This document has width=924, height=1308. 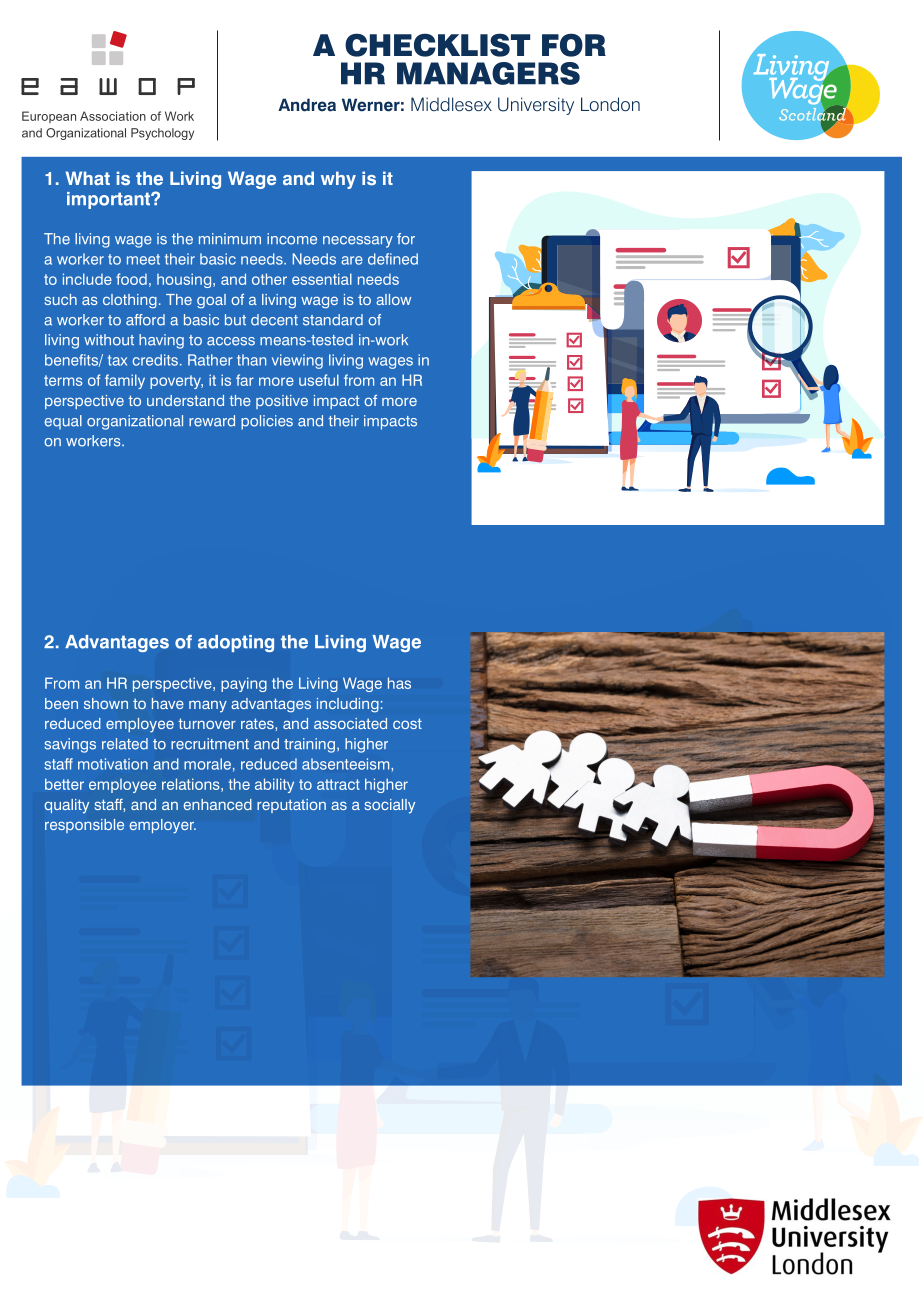 I want to click on attract, so click(x=338, y=784).
